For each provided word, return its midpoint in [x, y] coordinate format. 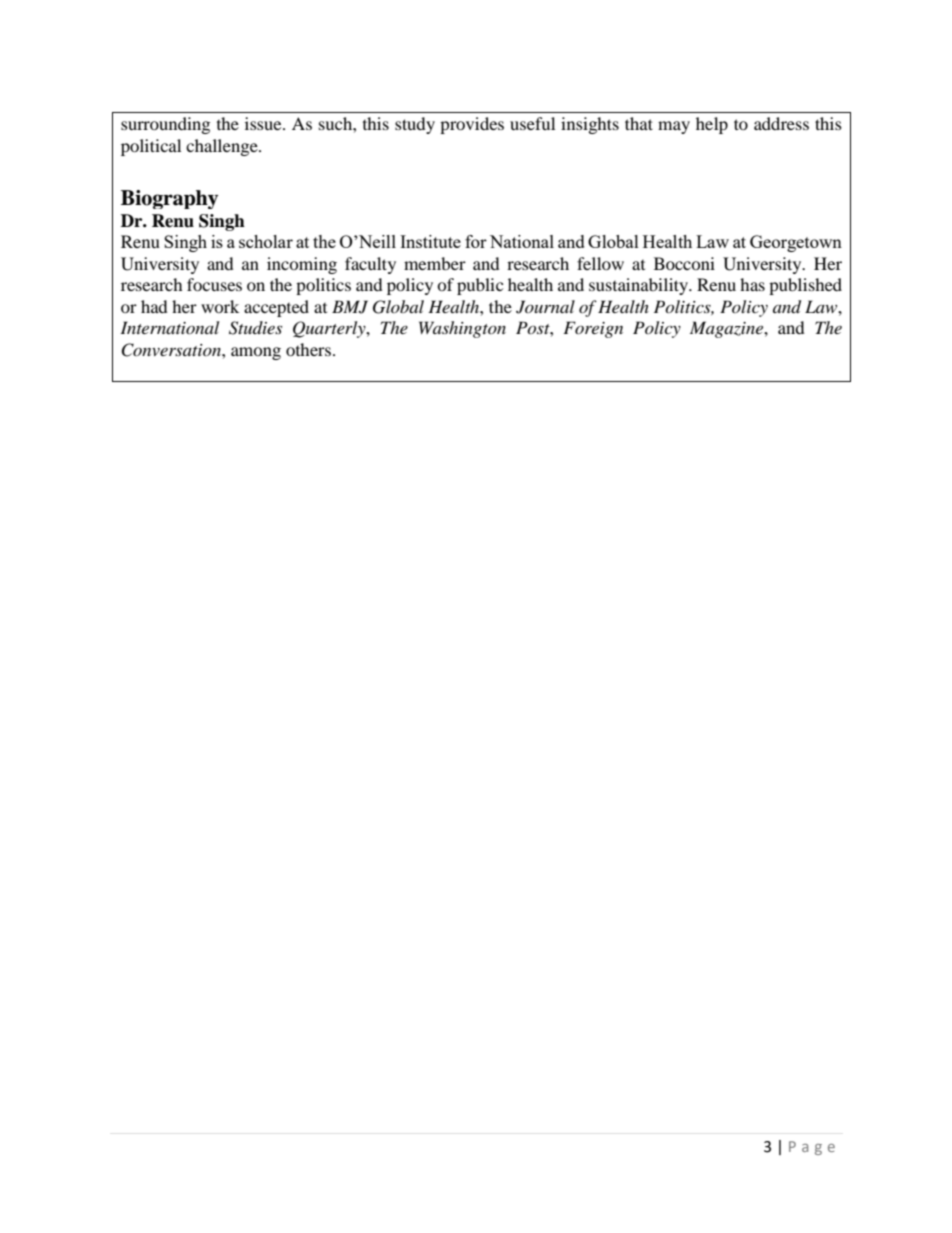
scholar [266, 241]
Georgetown [796, 243]
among [256, 353]
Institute [430, 241]
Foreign [593, 329]
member [435, 263]
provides [472, 125]
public [480, 286]
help [712, 125]
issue [264, 123]
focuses [214, 284]
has [752, 284]
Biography [169, 199]
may [674, 127]
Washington [462, 329]
